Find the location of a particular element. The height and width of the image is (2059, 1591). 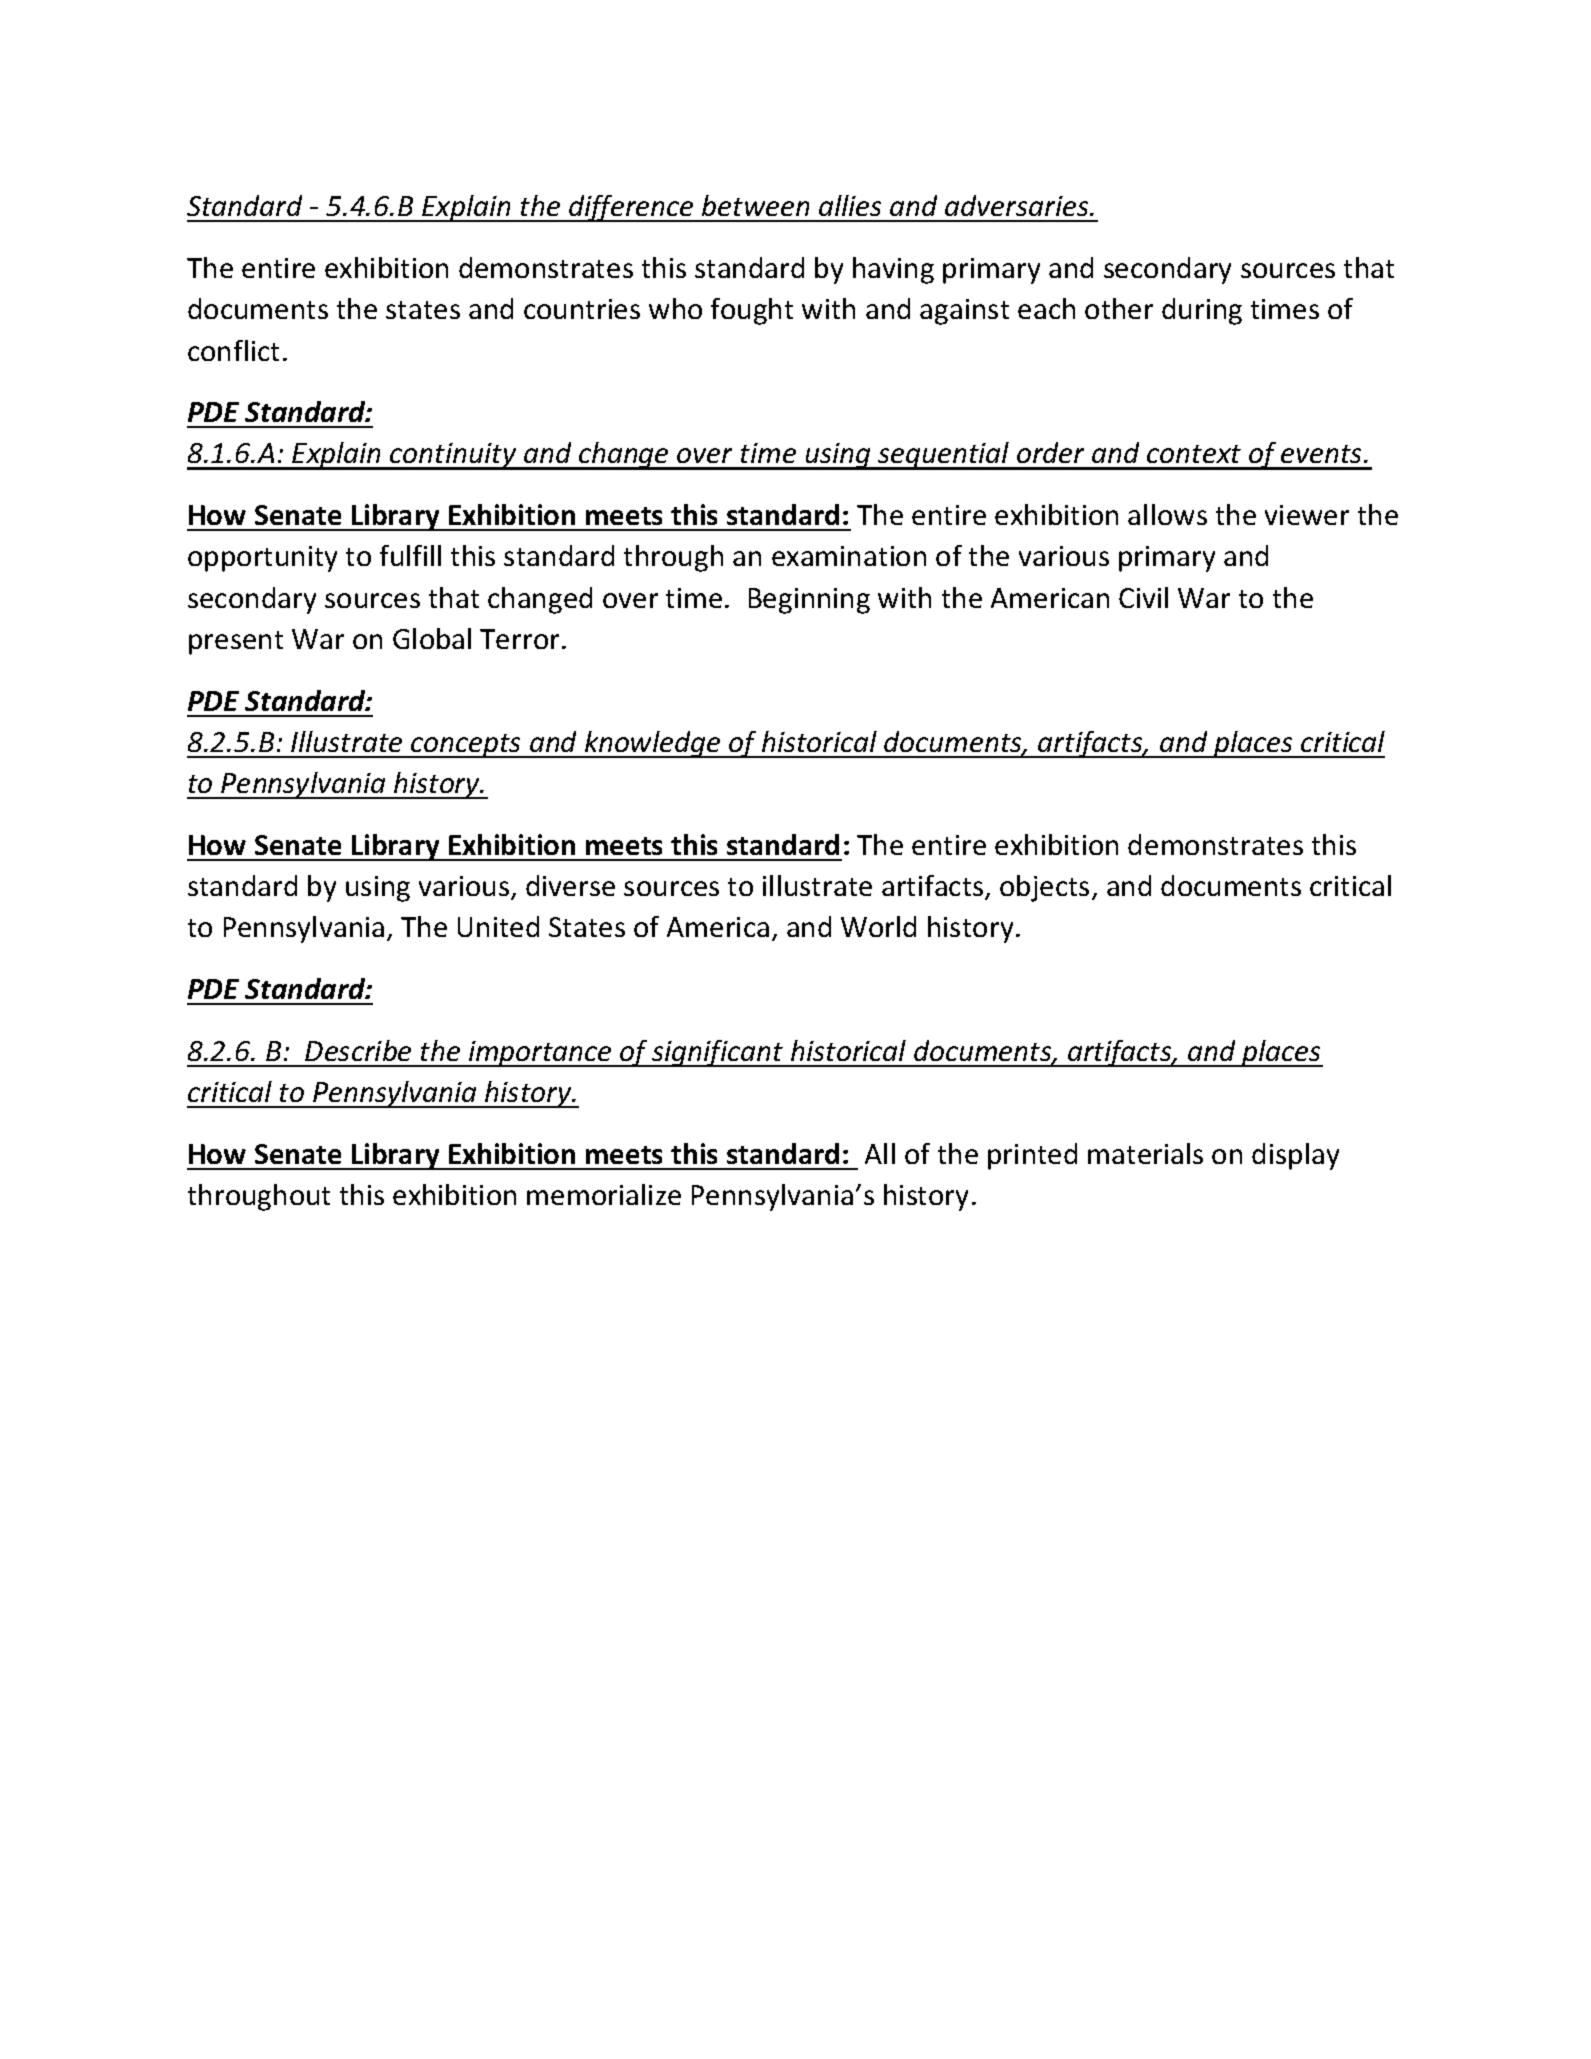

Describe is located at coordinates (358, 1050).
